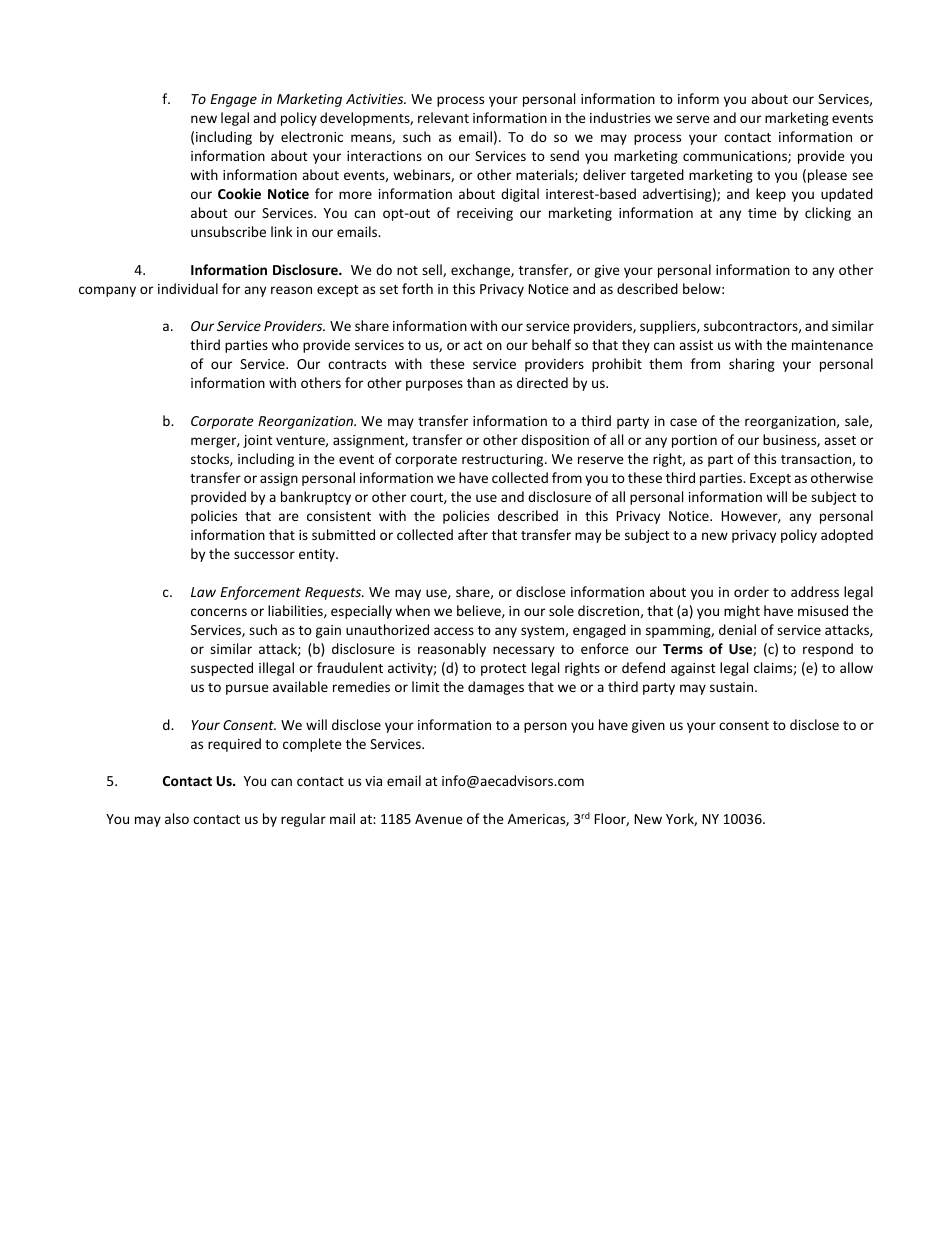 This screenshot has height=1233, width=952. What do you see at coordinates (257, 441) in the screenshot?
I see `joint` at bounding box center [257, 441].
